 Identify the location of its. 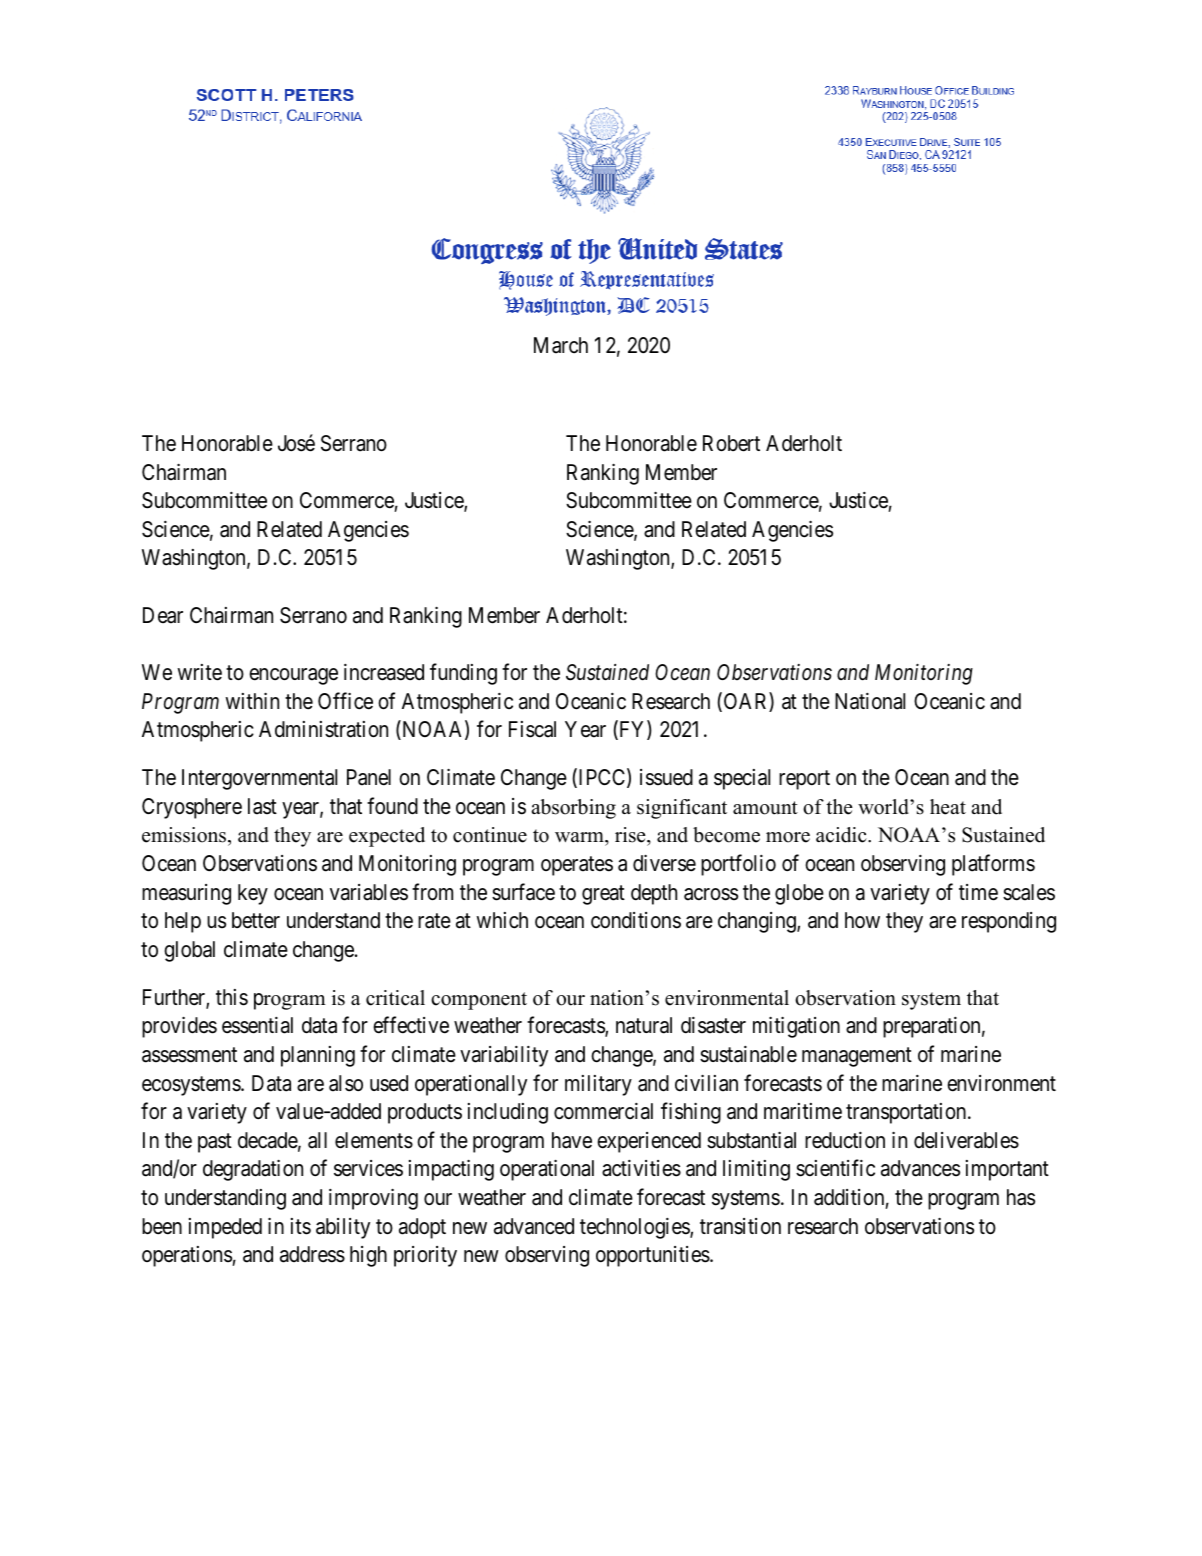
(301, 1226).
